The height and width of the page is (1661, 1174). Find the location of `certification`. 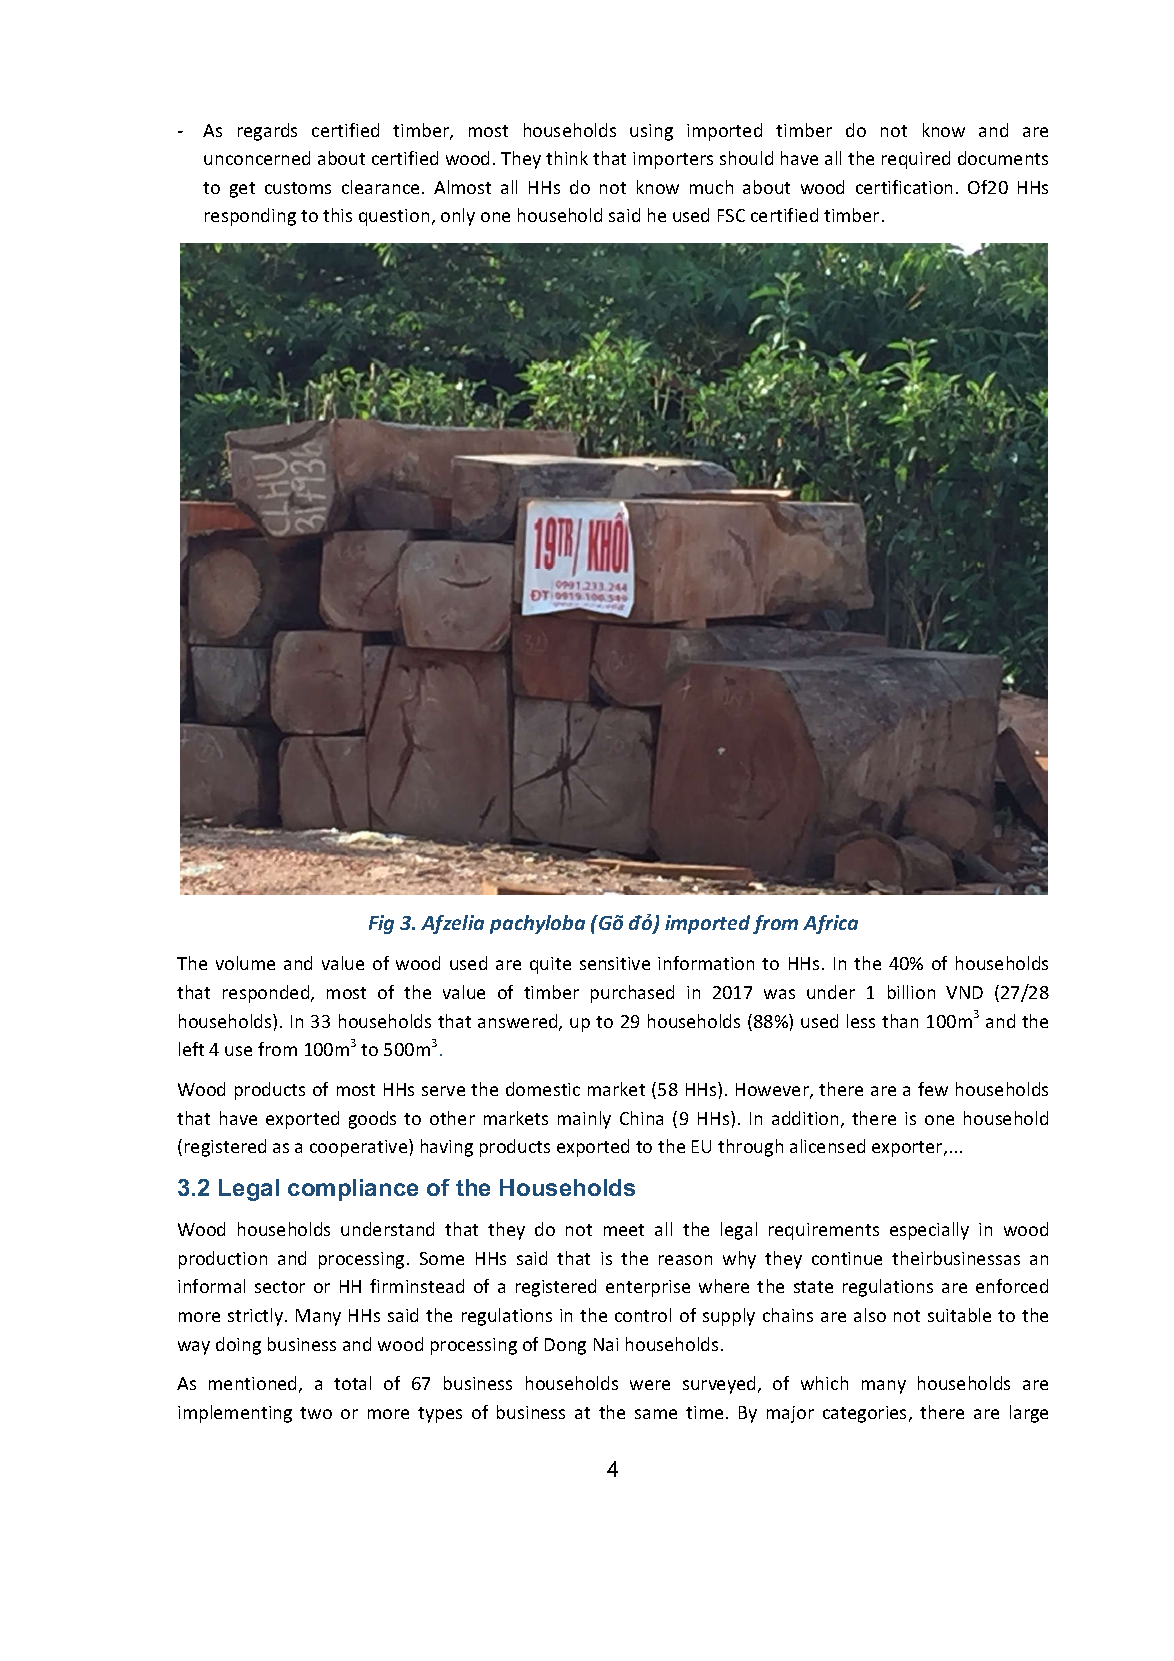

certification is located at coordinates (904, 187).
